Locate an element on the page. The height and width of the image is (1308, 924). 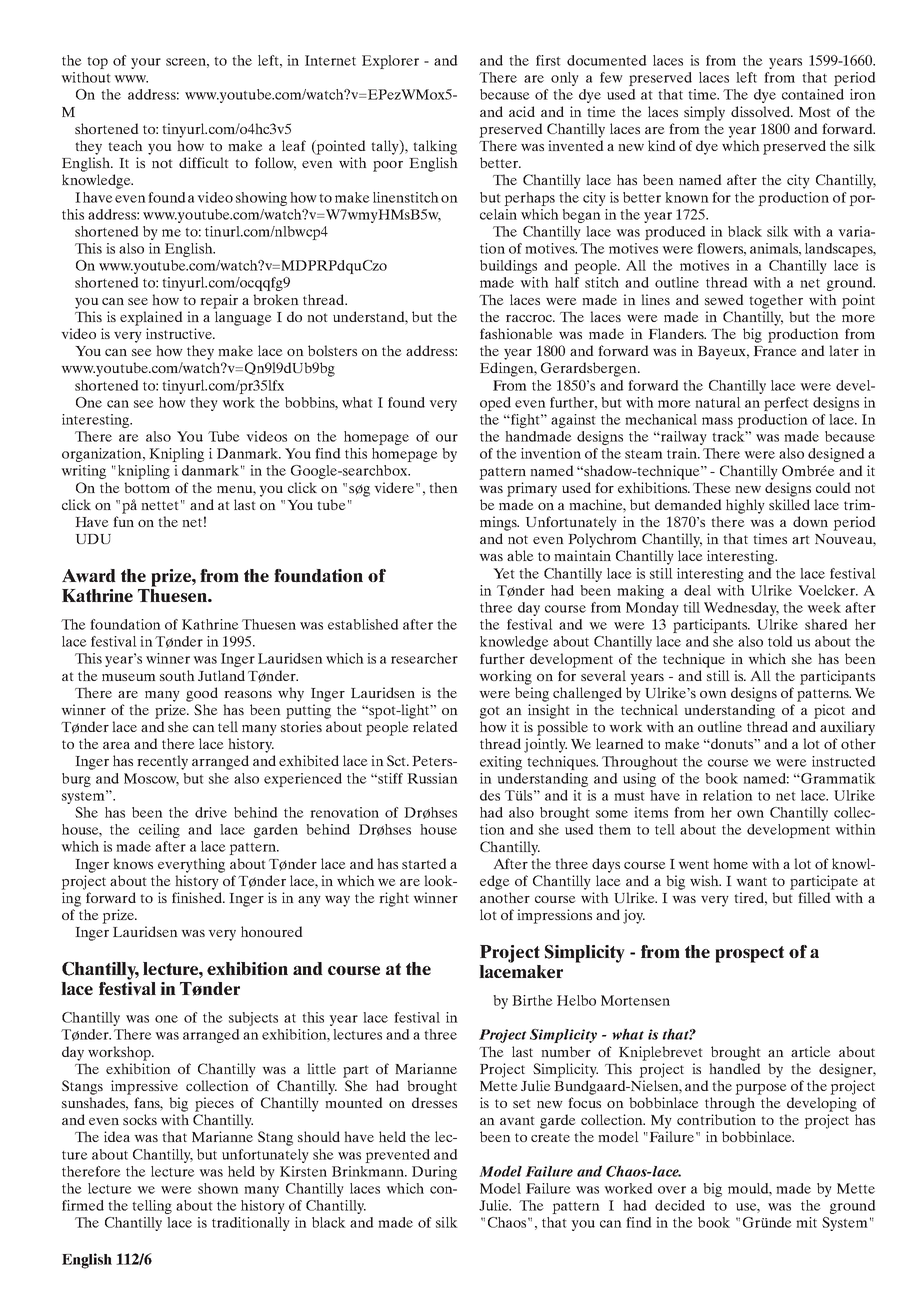
During is located at coordinates (434, 1173).
